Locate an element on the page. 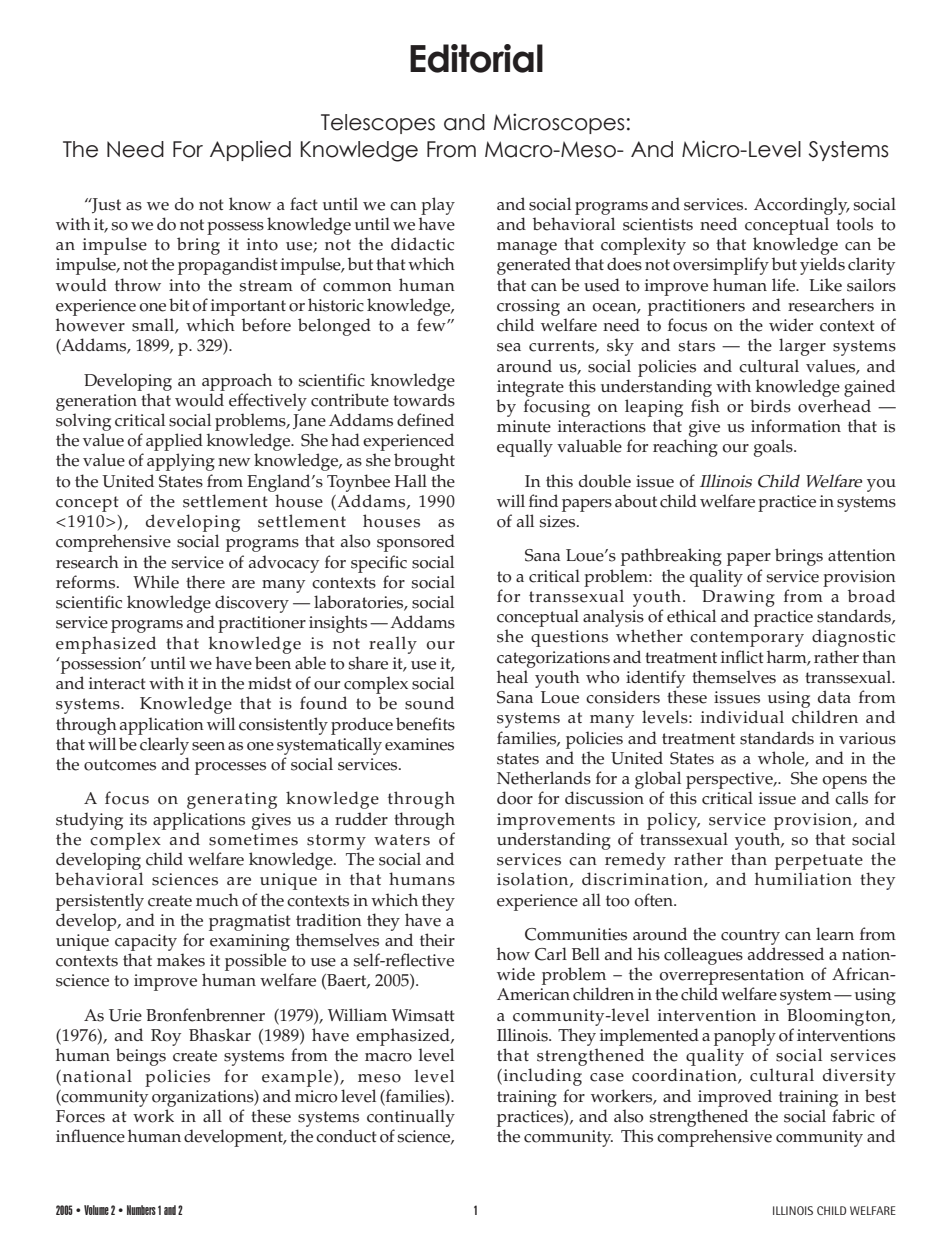  integrate is located at coordinates (530, 388).
